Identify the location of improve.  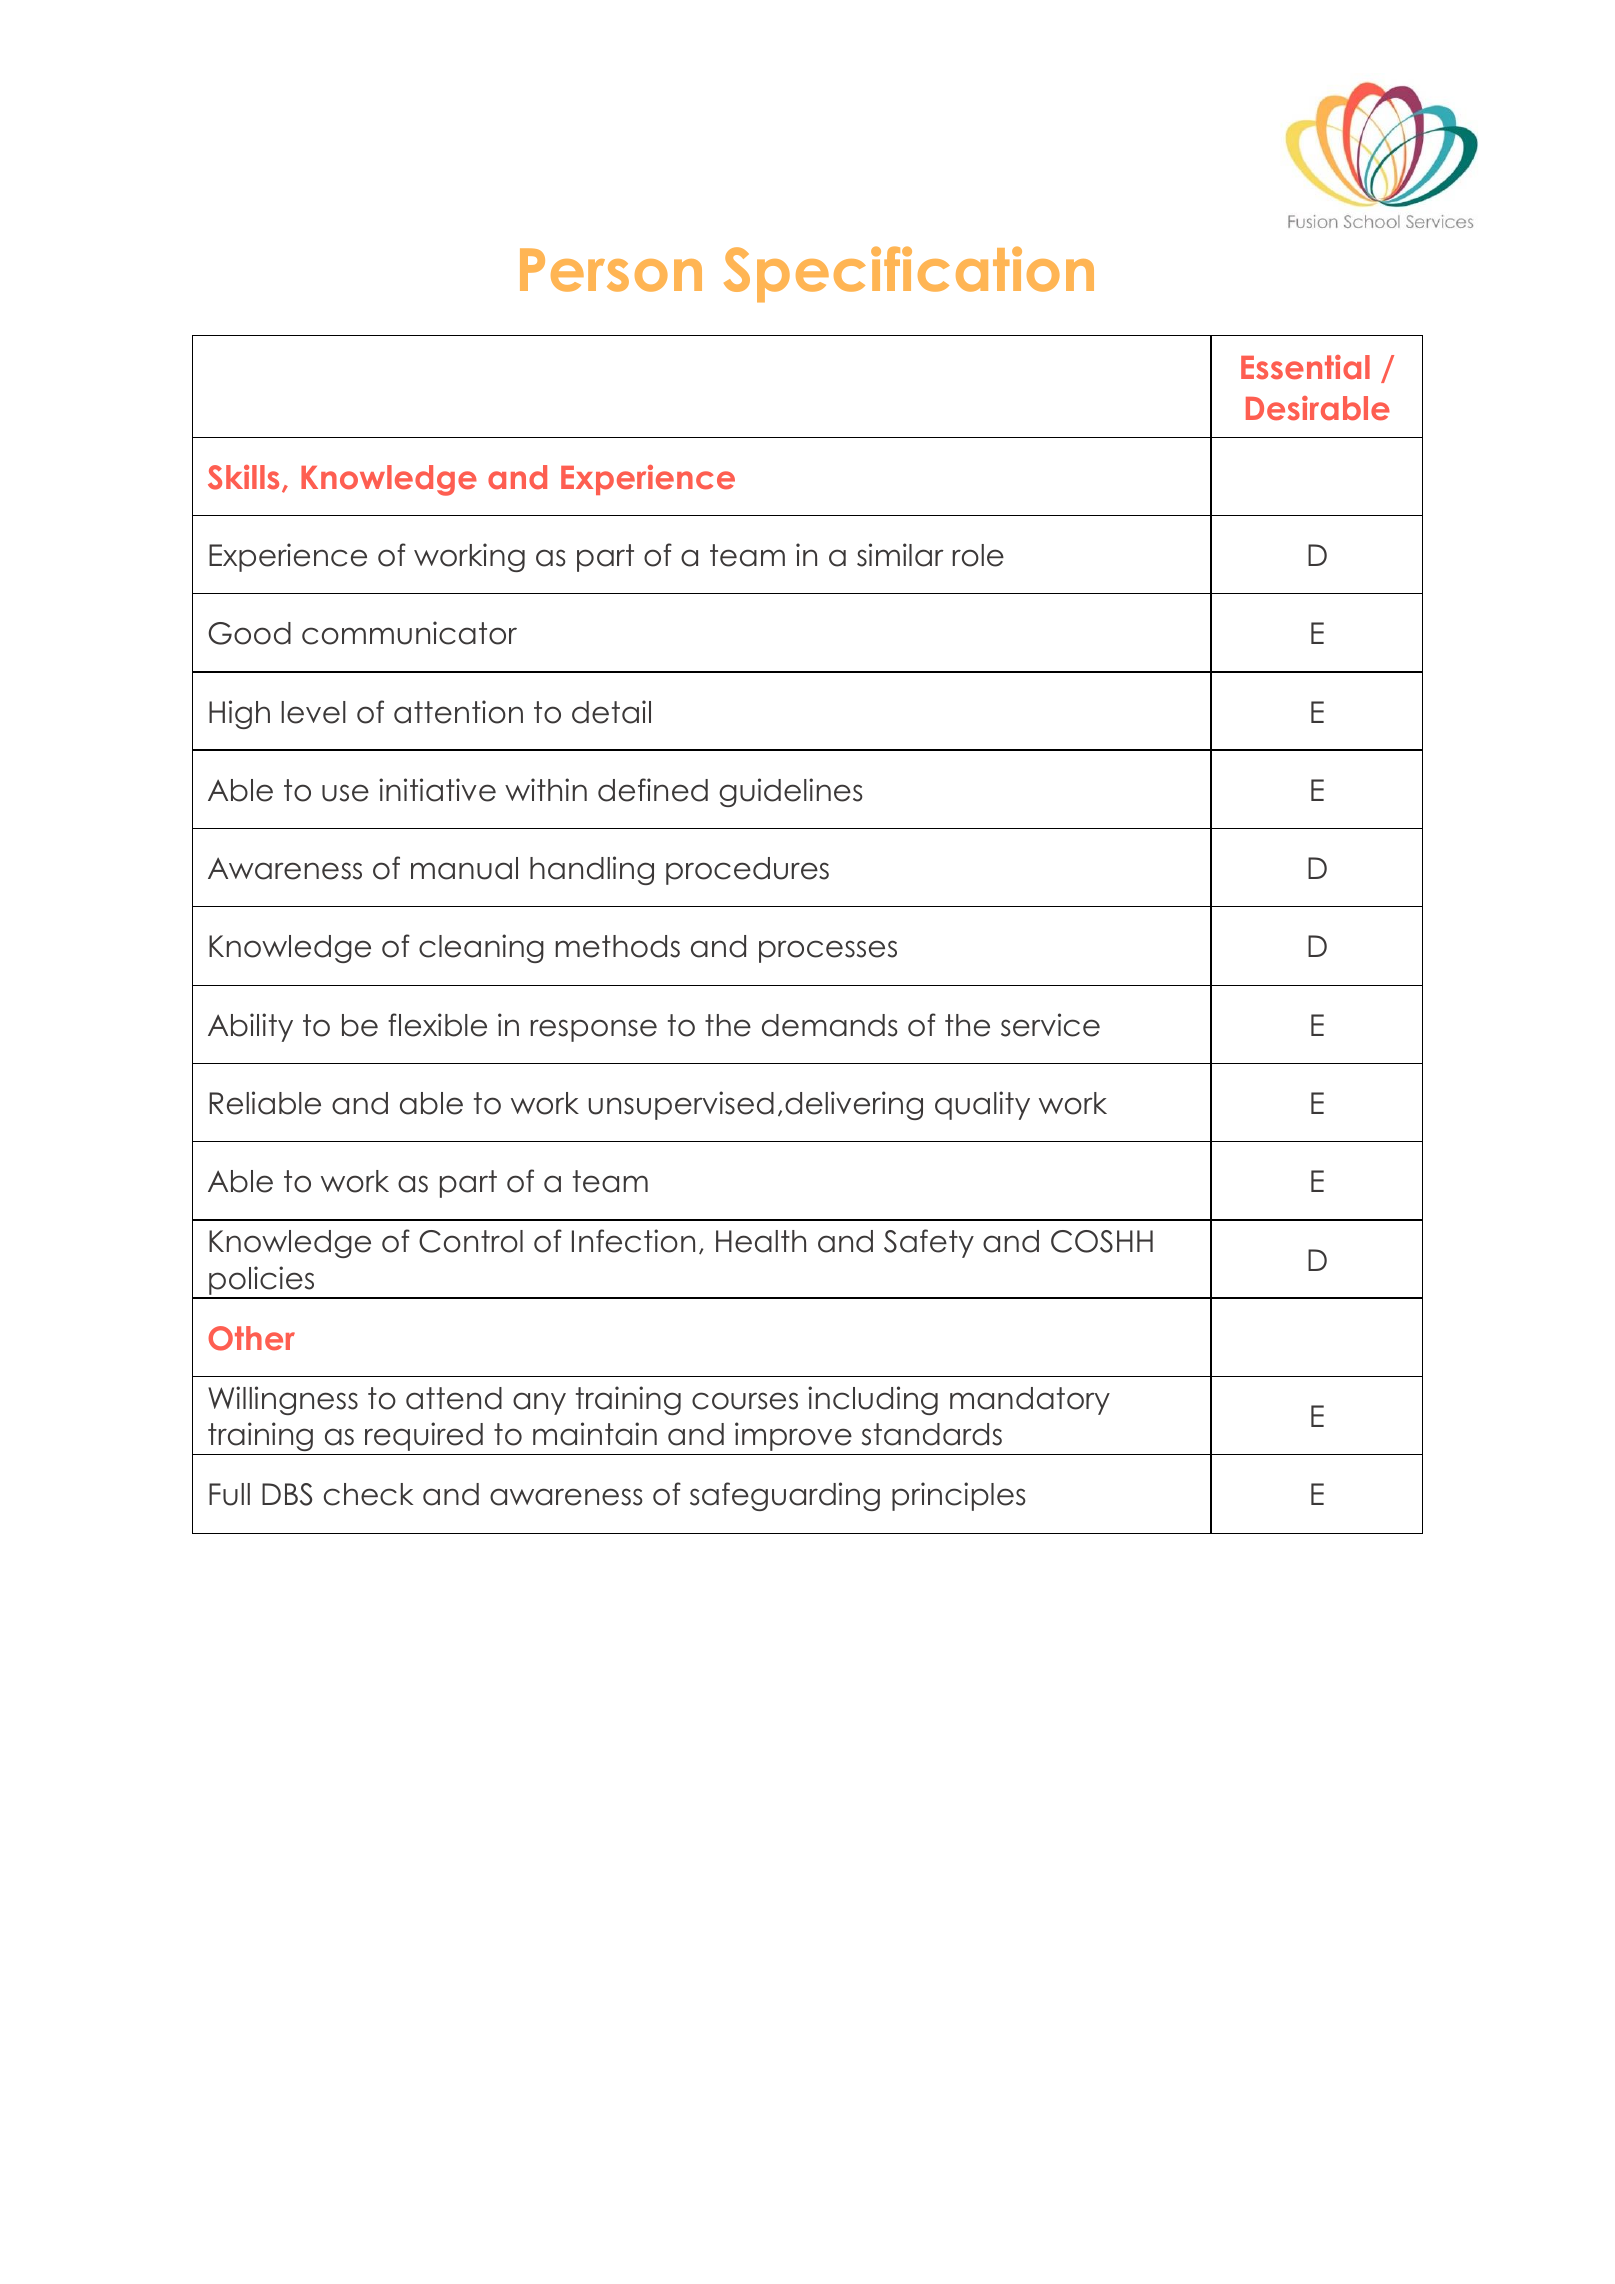
(793, 1436).
